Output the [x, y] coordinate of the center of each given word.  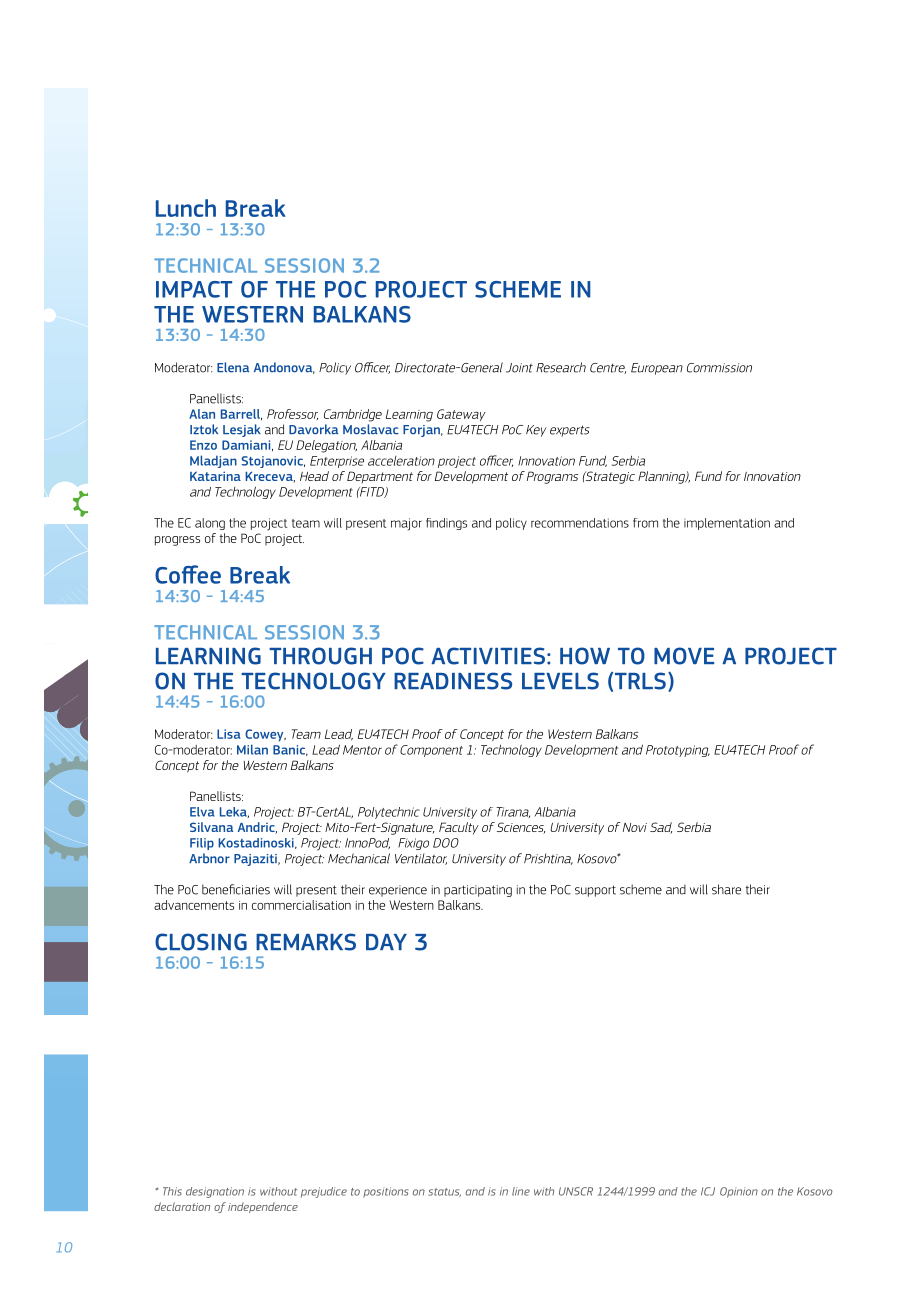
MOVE [684, 656]
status [444, 1192]
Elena [233, 367]
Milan [252, 749]
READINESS [453, 681]
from [645, 523]
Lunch [186, 208]
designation [215, 1192]
